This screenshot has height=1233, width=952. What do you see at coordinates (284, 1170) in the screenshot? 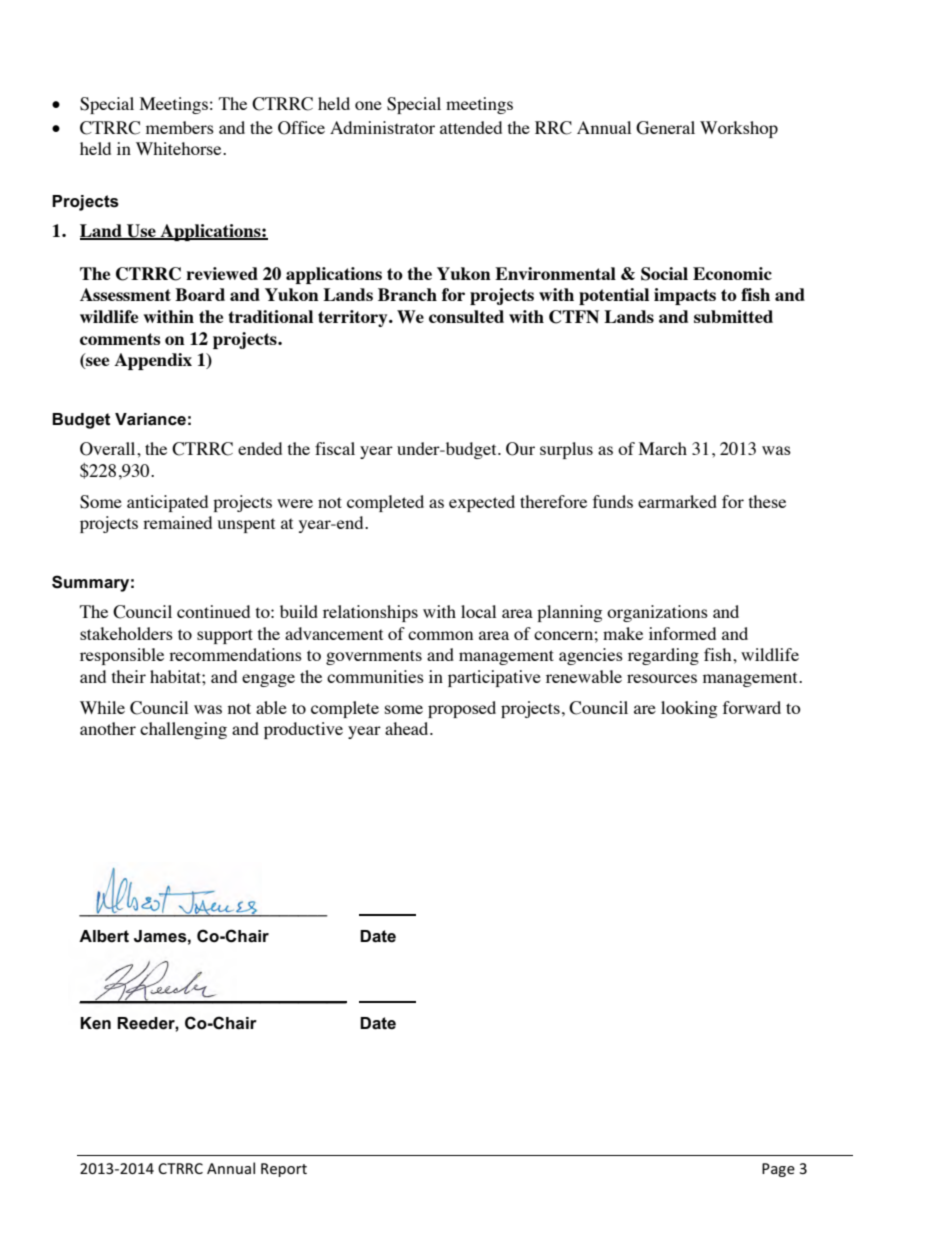
I see `Report` at bounding box center [284, 1170].
